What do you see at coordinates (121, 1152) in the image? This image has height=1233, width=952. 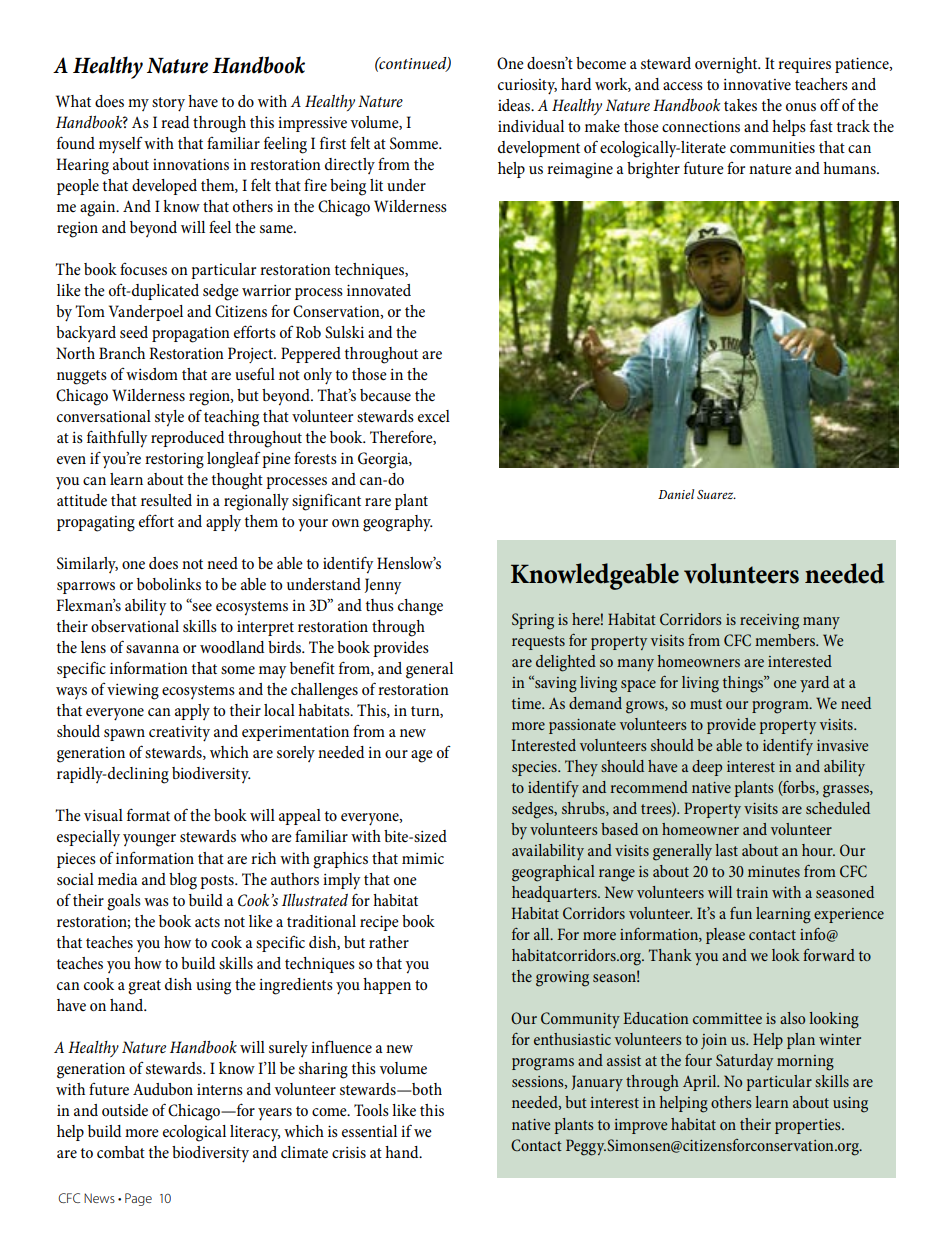 I see `combat` at bounding box center [121, 1152].
